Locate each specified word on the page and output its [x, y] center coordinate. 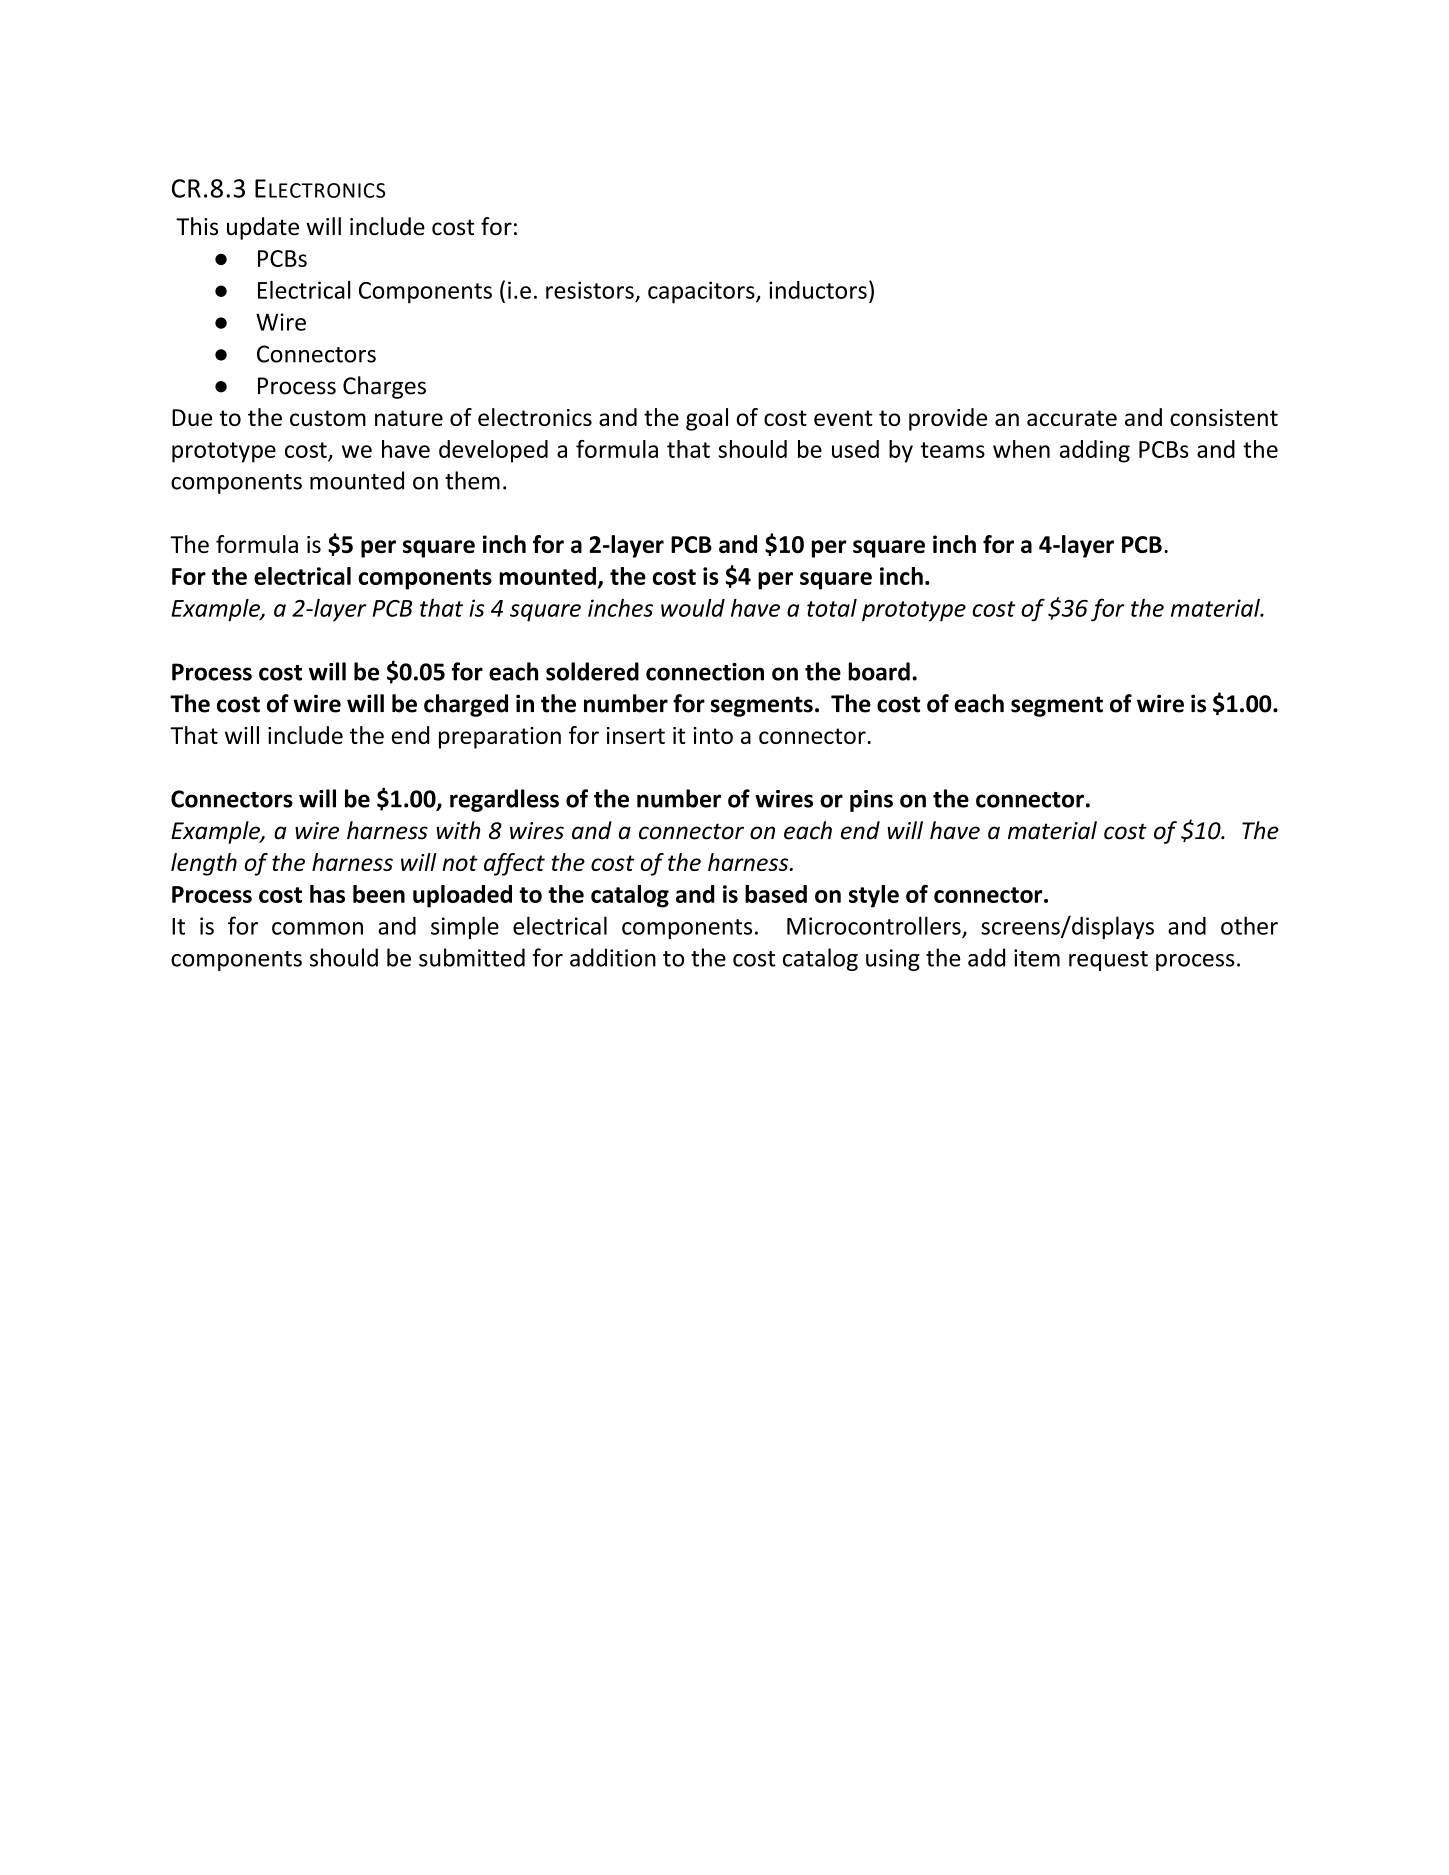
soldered [592, 671]
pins [871, 801]
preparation [500, 738]
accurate [1072, 418]
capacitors [702, 292]
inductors [818, 290]
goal [707, 419]
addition [613, 957]
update [263, 228]
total [832, 608]
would [693, 608]
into [713, 735]
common [317, 928]
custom [328, 418]
